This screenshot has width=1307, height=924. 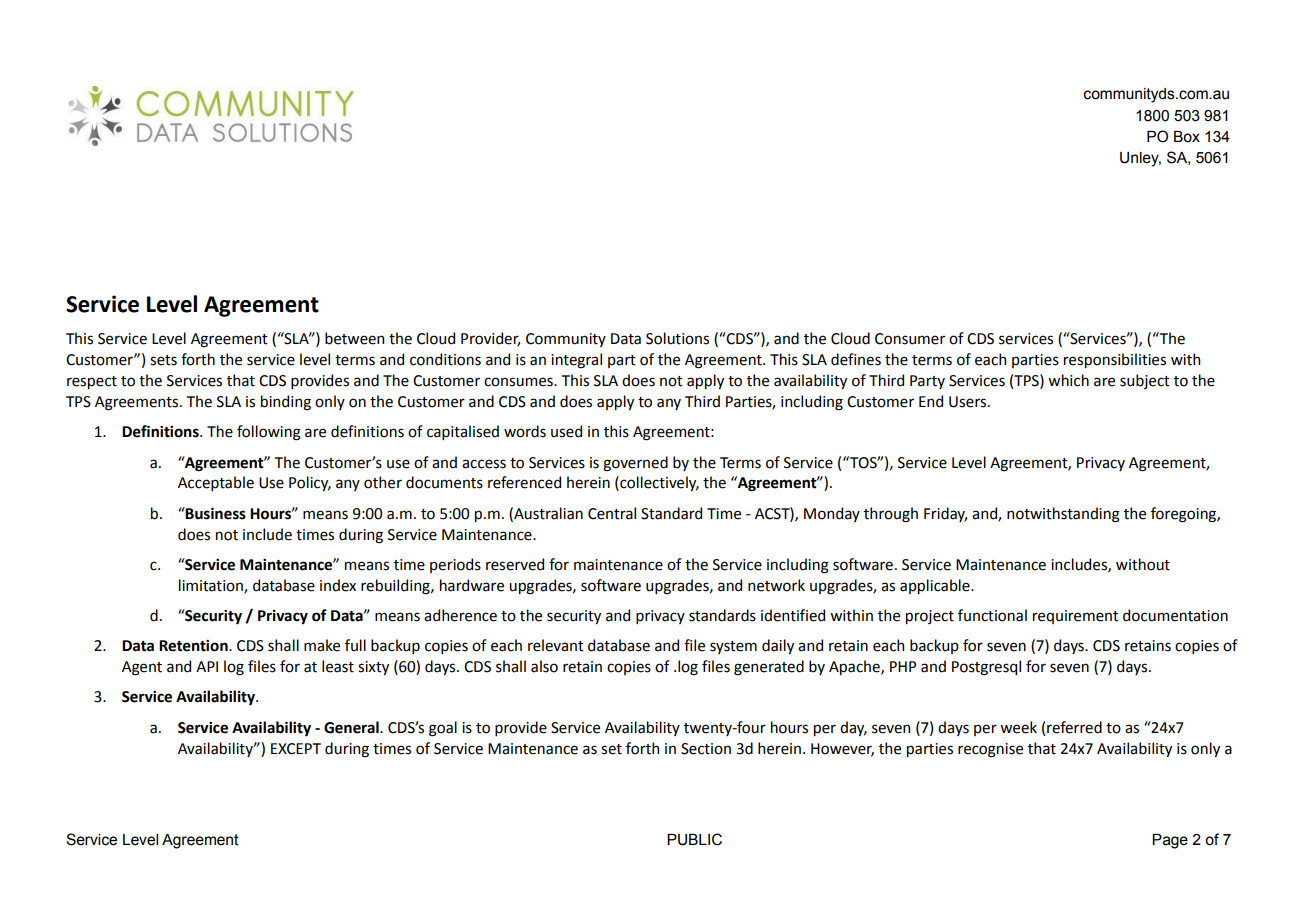 I want to click on limitation, so click(x=212, y=586).
